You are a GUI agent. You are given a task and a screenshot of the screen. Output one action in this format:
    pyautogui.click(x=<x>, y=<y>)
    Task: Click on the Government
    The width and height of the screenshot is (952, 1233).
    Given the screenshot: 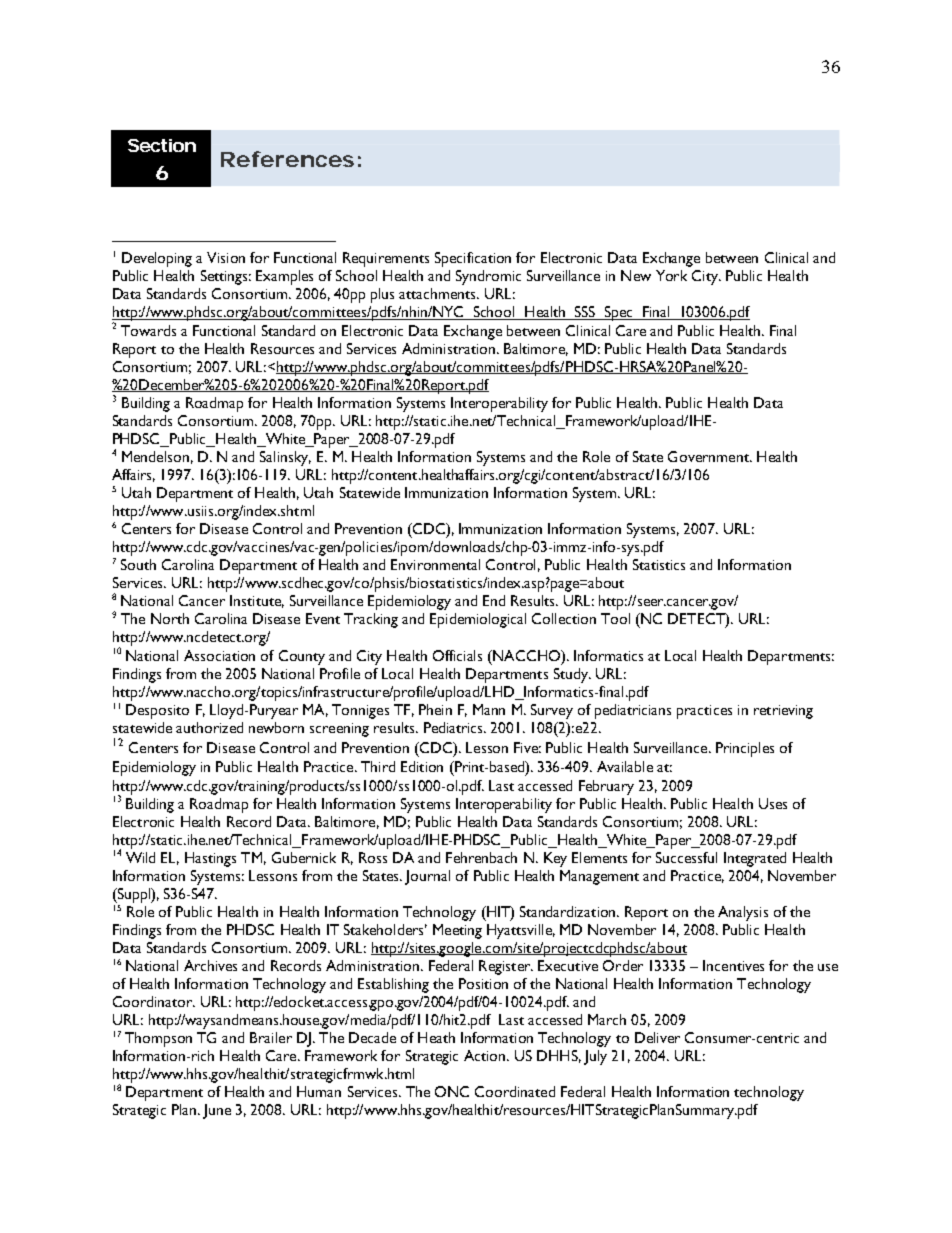 What is the action you would take?
    pyautogui.click(x=709, y=456)
